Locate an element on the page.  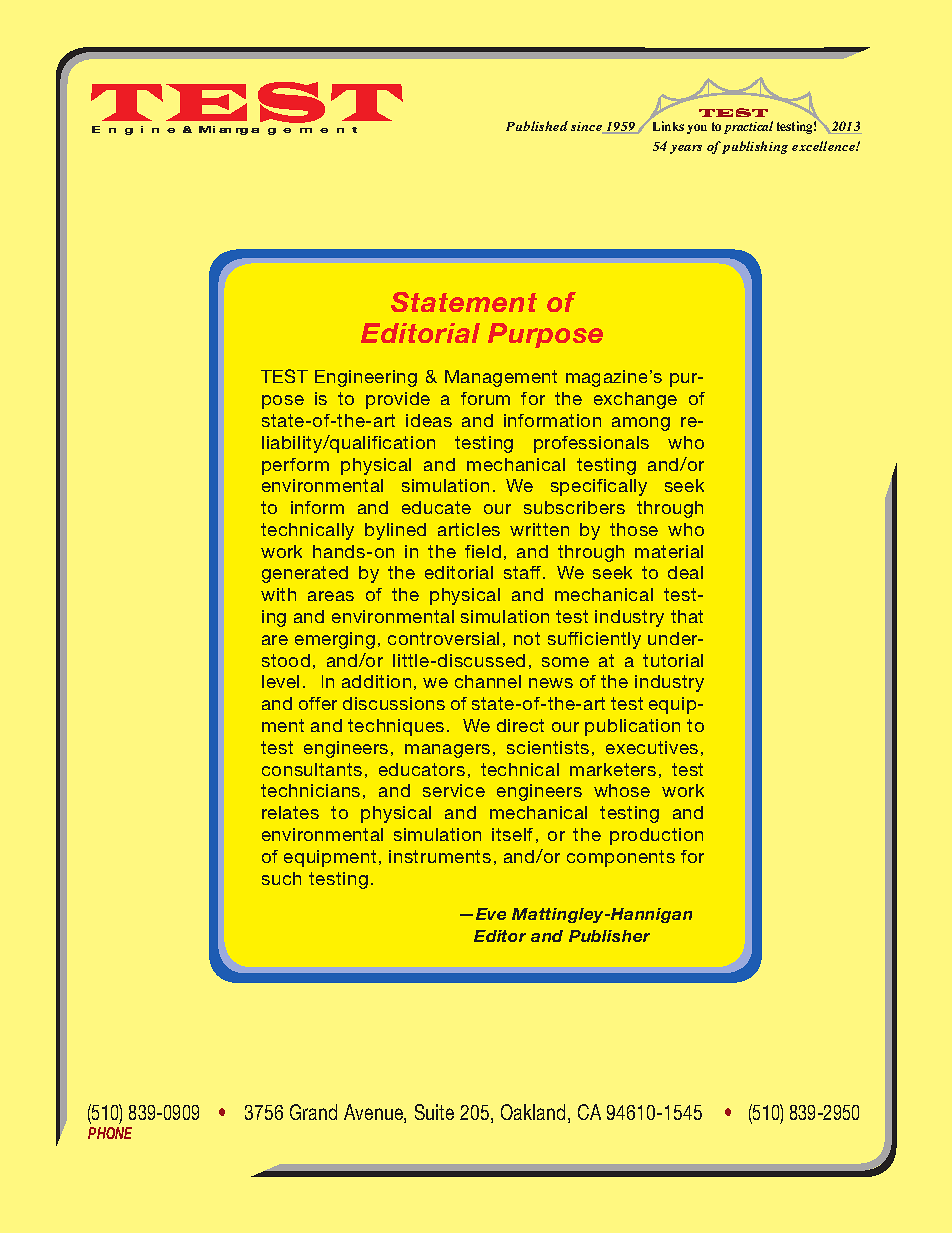
those is located at coordinates (634, 529).
